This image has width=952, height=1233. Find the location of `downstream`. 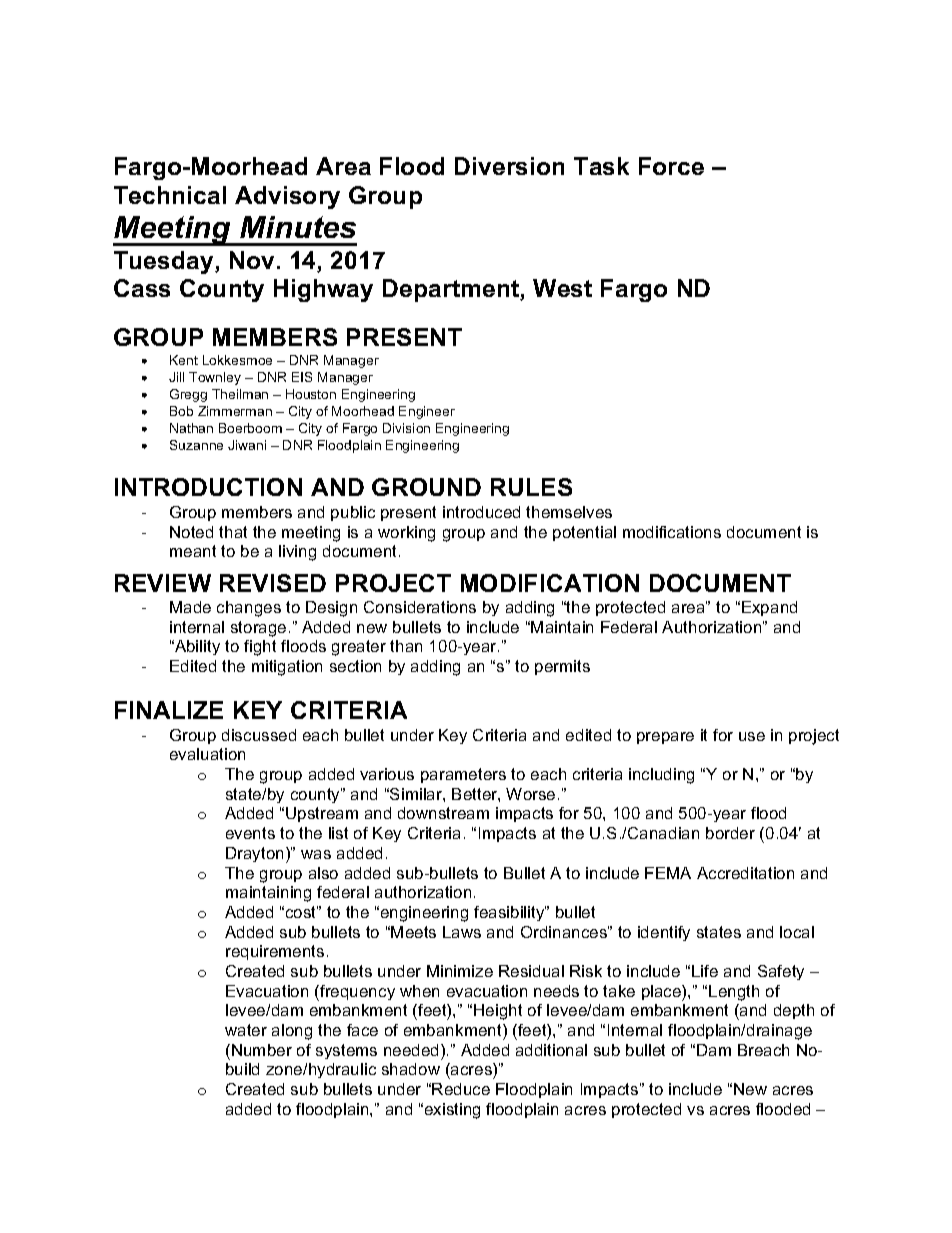

downstream is located at coordinates (443, 813).
